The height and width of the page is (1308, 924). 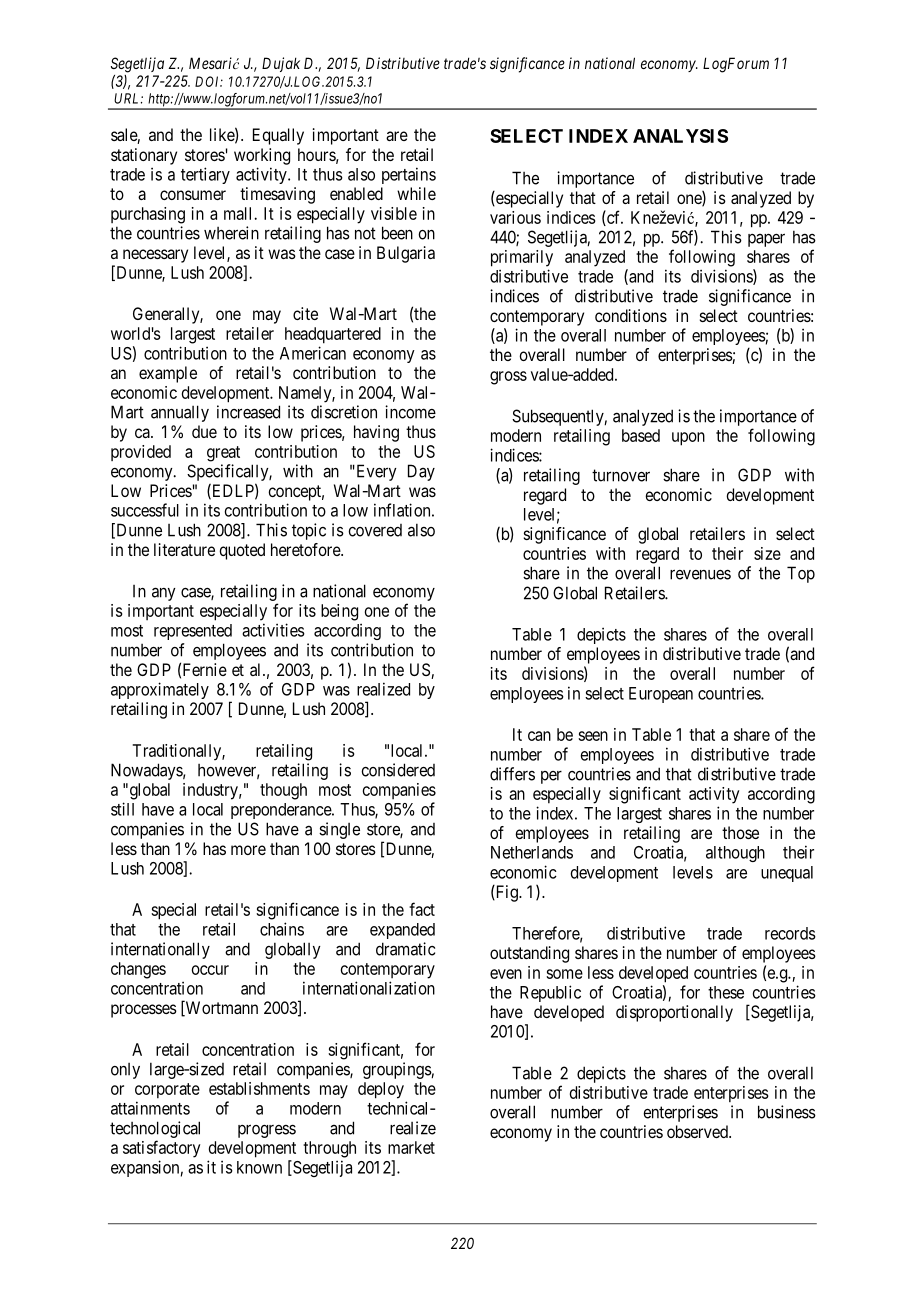 What do you see at coordinates (339, 612) in the page?
I see `being` at bounding box center [339, 612].
